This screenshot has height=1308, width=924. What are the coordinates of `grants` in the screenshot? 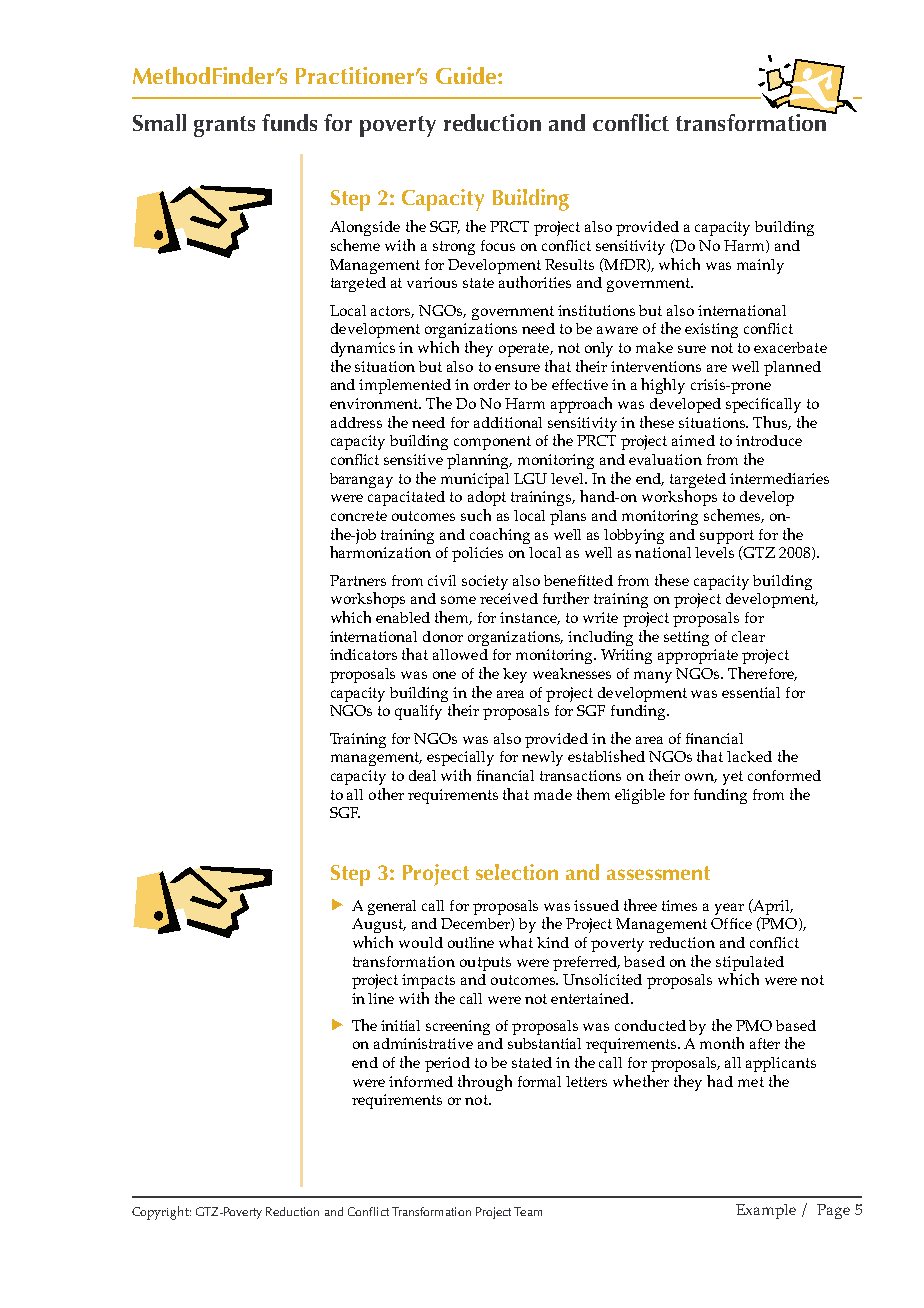 It's located at (224, 126).
